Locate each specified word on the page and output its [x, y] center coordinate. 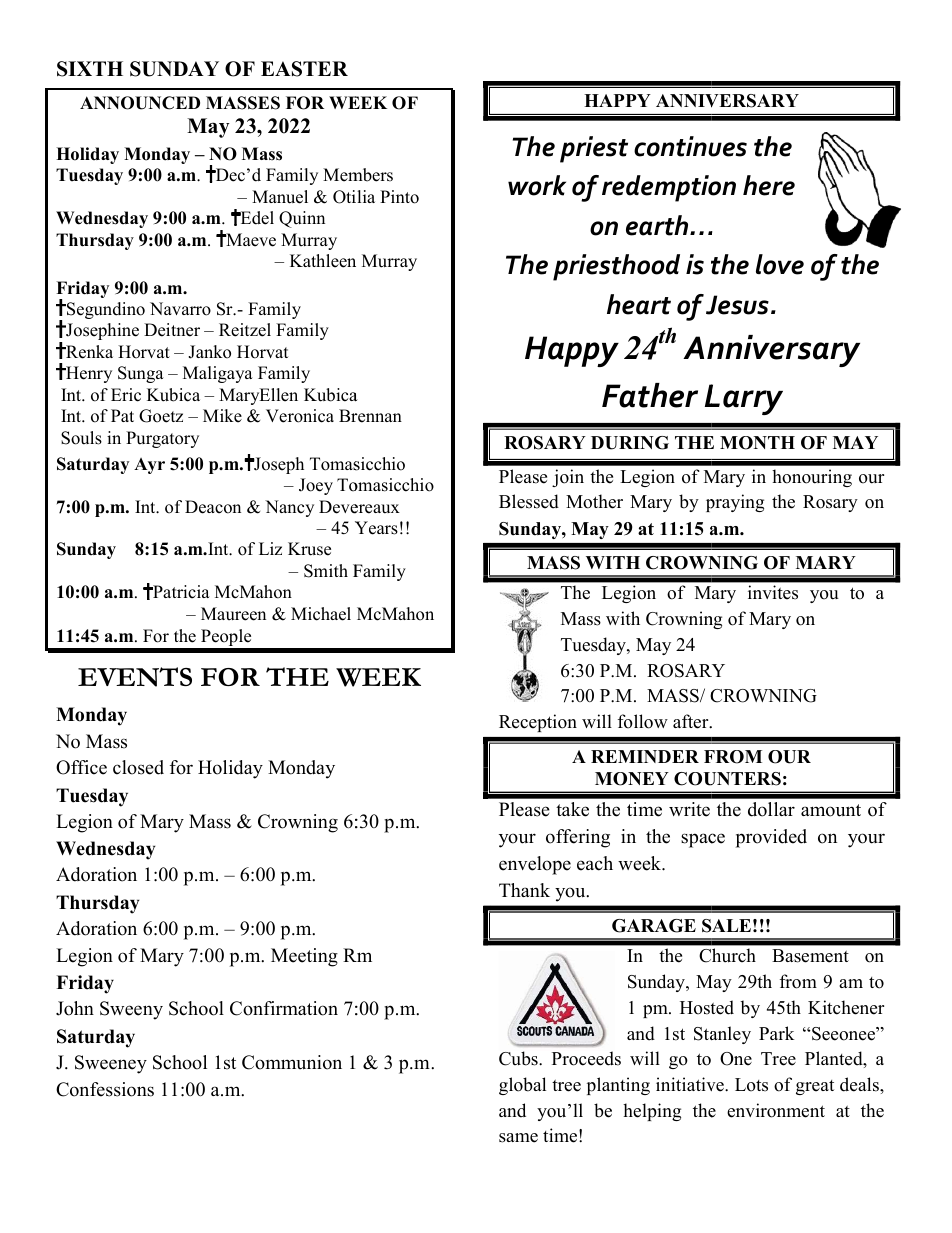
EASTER [304, 69]
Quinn [302, 219]
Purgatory [162, 439]
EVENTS [135, 677]
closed [138, 767]
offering [578, 838]
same [518, 1138]
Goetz [161, 416]
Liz [270, 548]
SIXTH [90, 69]
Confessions [105, 1089]
